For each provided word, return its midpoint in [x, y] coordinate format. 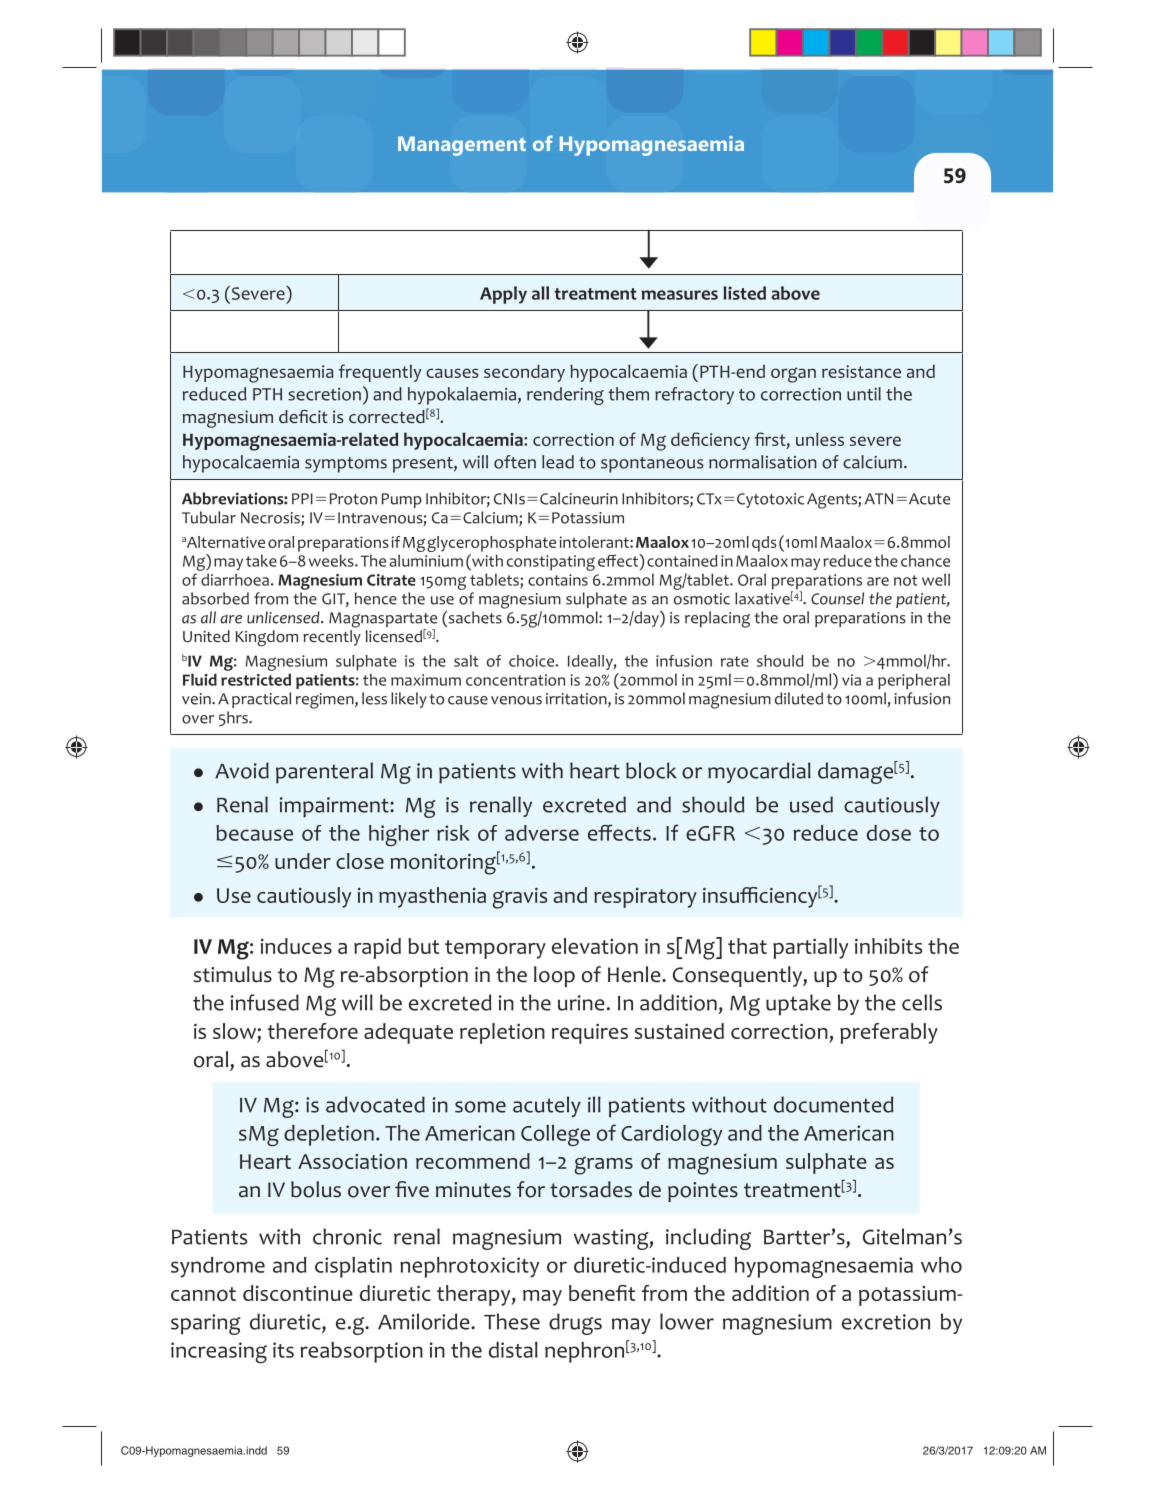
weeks [332, 561]
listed [744, 293]
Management [462, 146]
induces [296, 946]
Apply [503, 295]
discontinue [298, 1293]
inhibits [888, 946]
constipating [551, 563]
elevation [595, 946]
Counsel [837, 598]
